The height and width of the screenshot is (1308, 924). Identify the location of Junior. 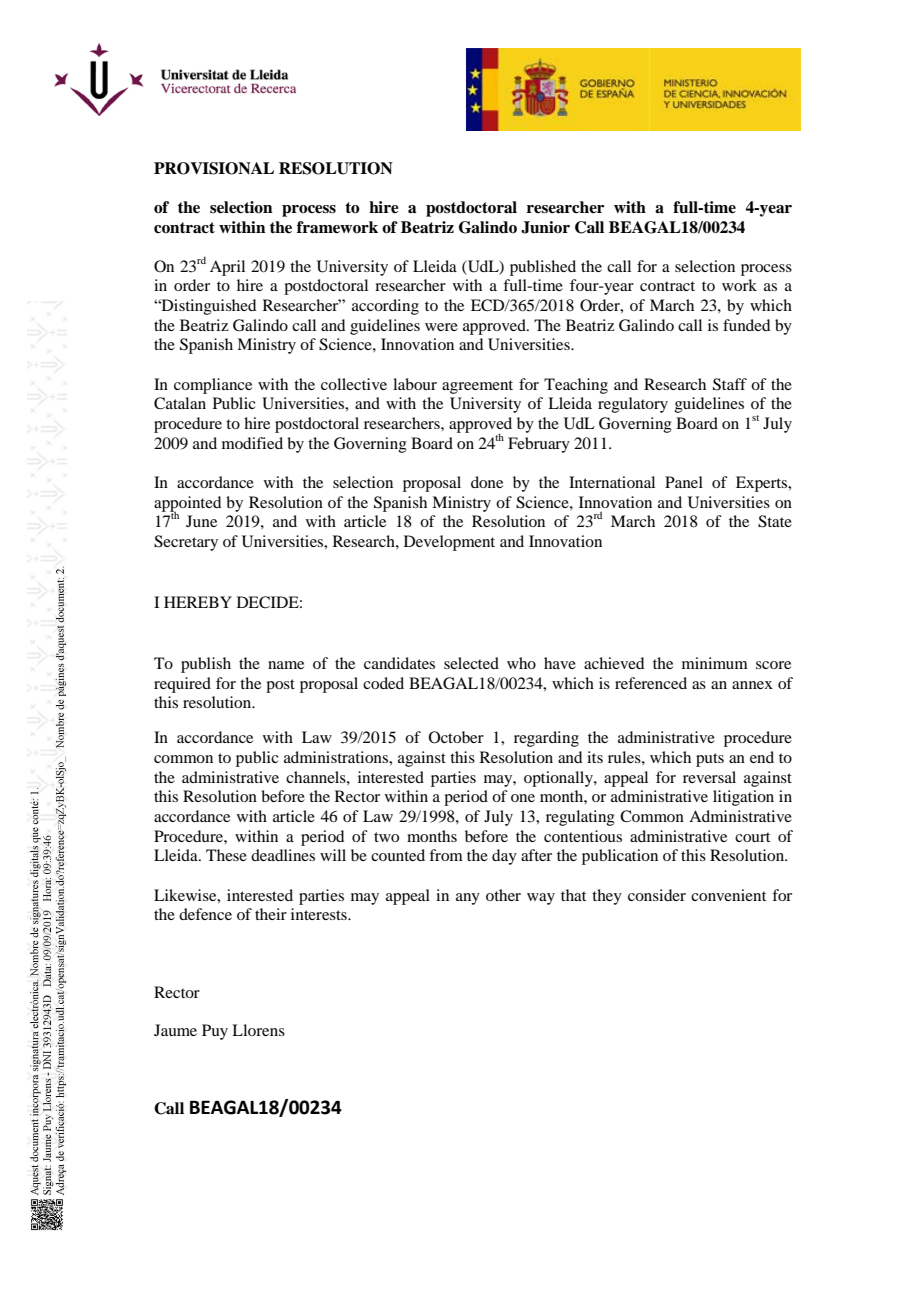
(545, 227).
